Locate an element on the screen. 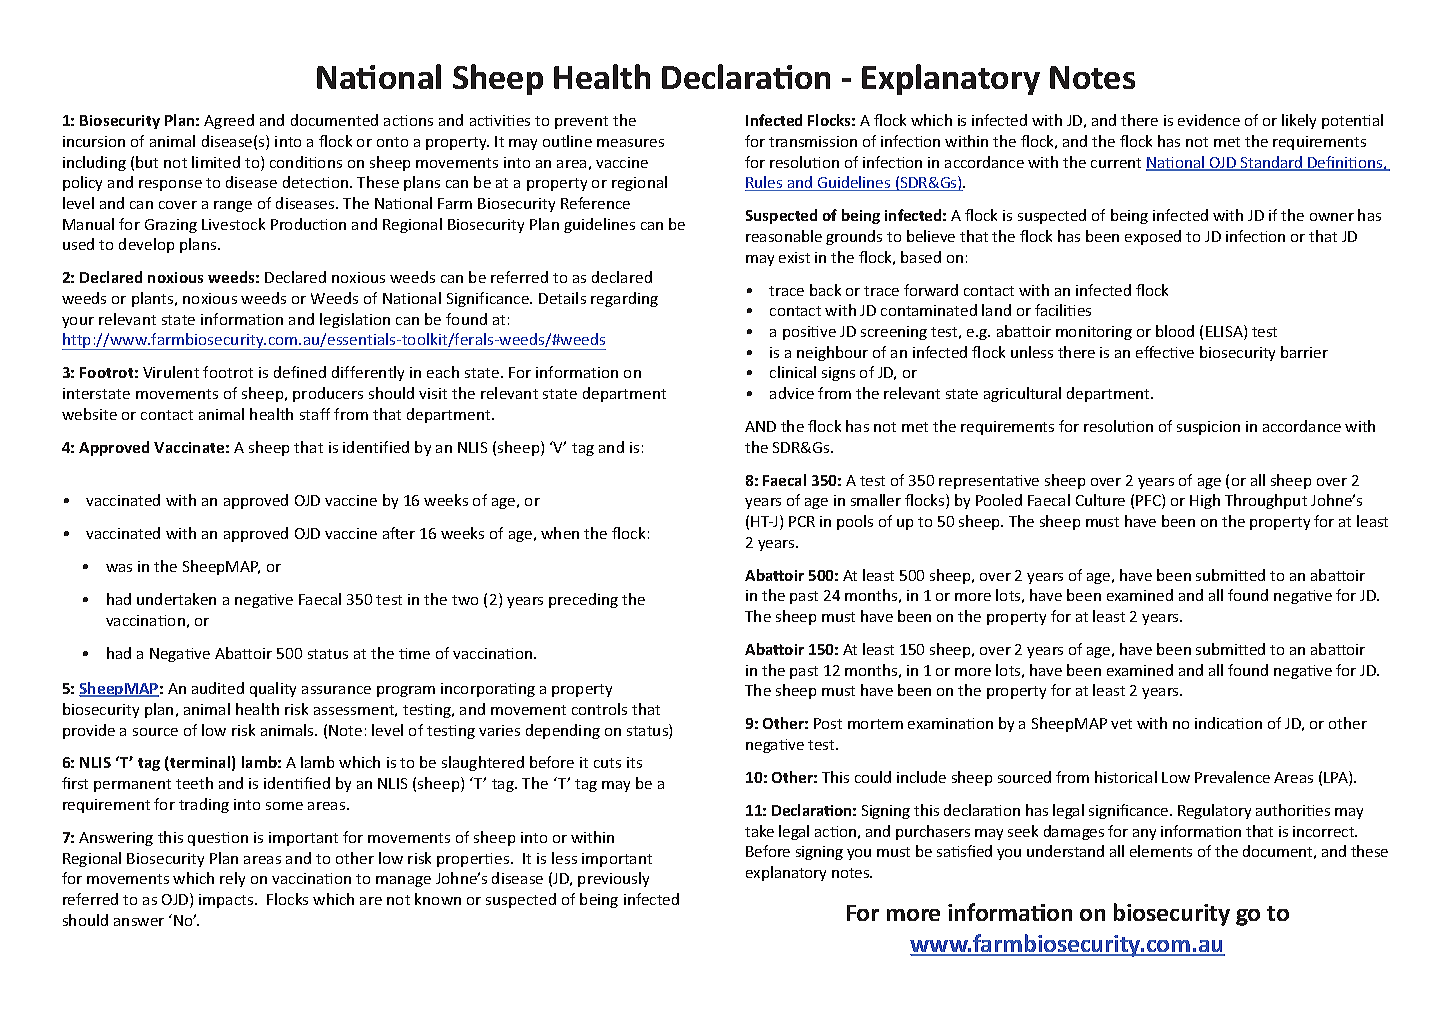 The width and height of the screenshot is (1452, 1027). after is located at coordinates (399, 533).
